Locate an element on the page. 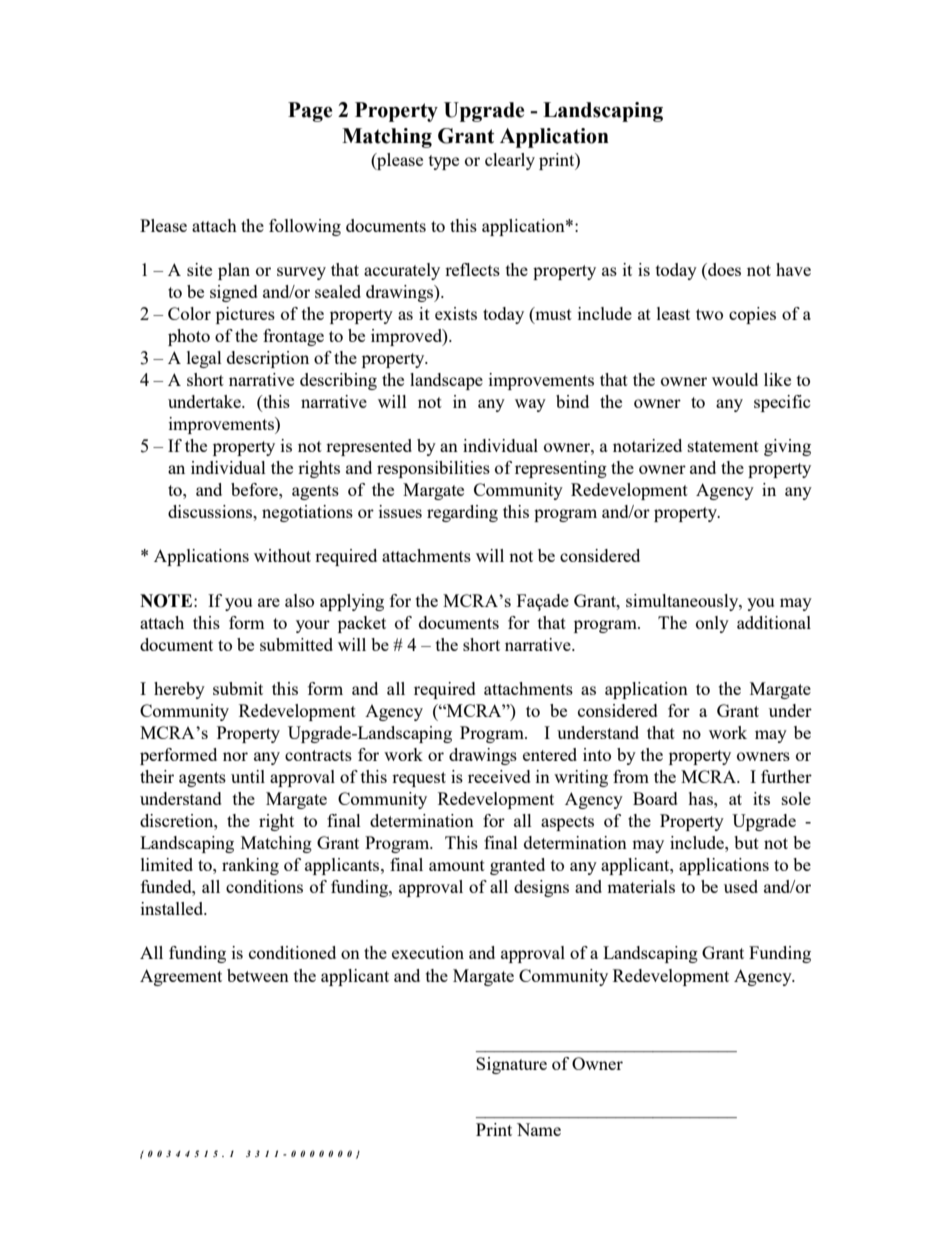 The height and width of the image is (1233, 952). Signature is located at coordinates (511, 1065).
